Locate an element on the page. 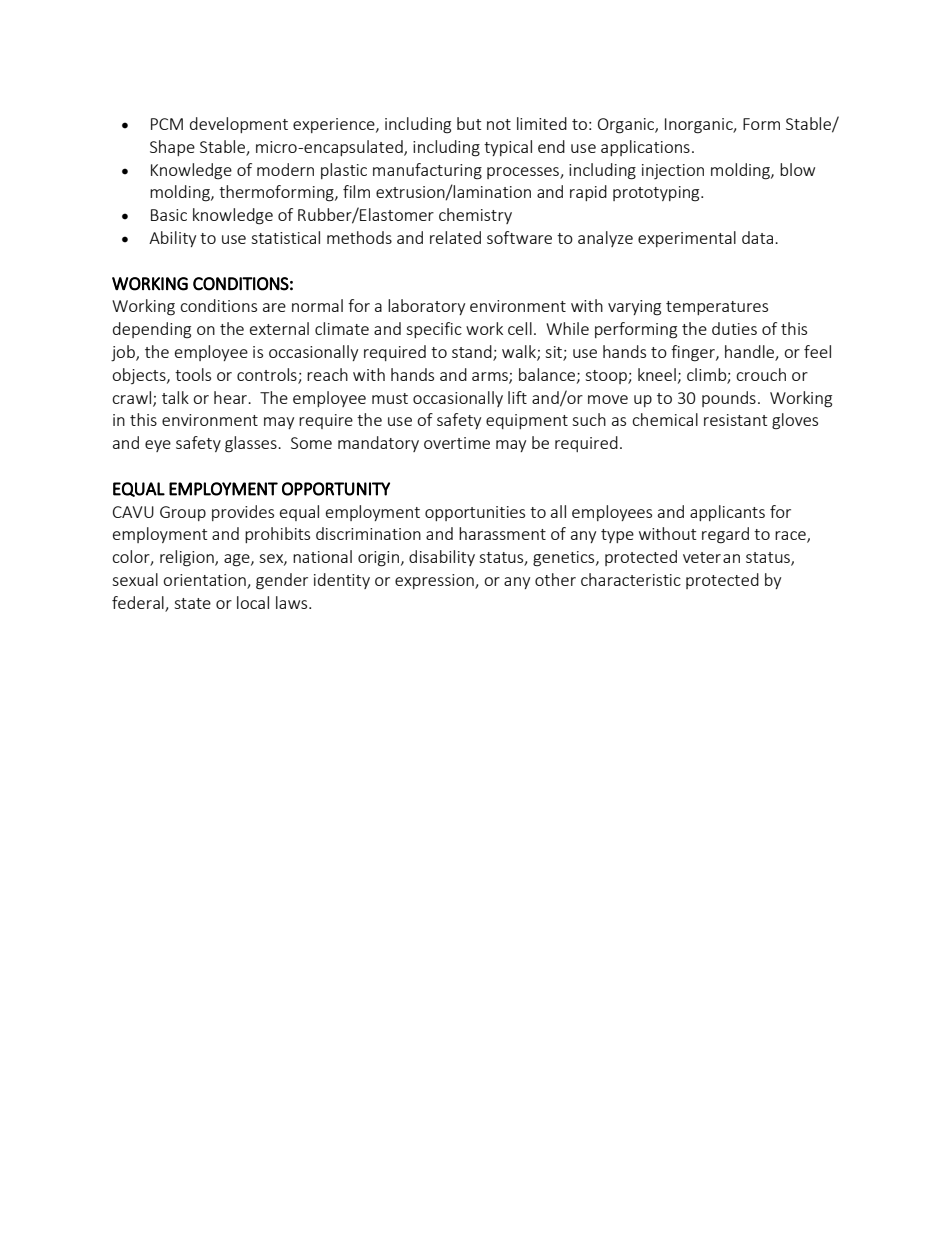 This document has width=952, height=1233. applications is located at coordinates (645, 148).
